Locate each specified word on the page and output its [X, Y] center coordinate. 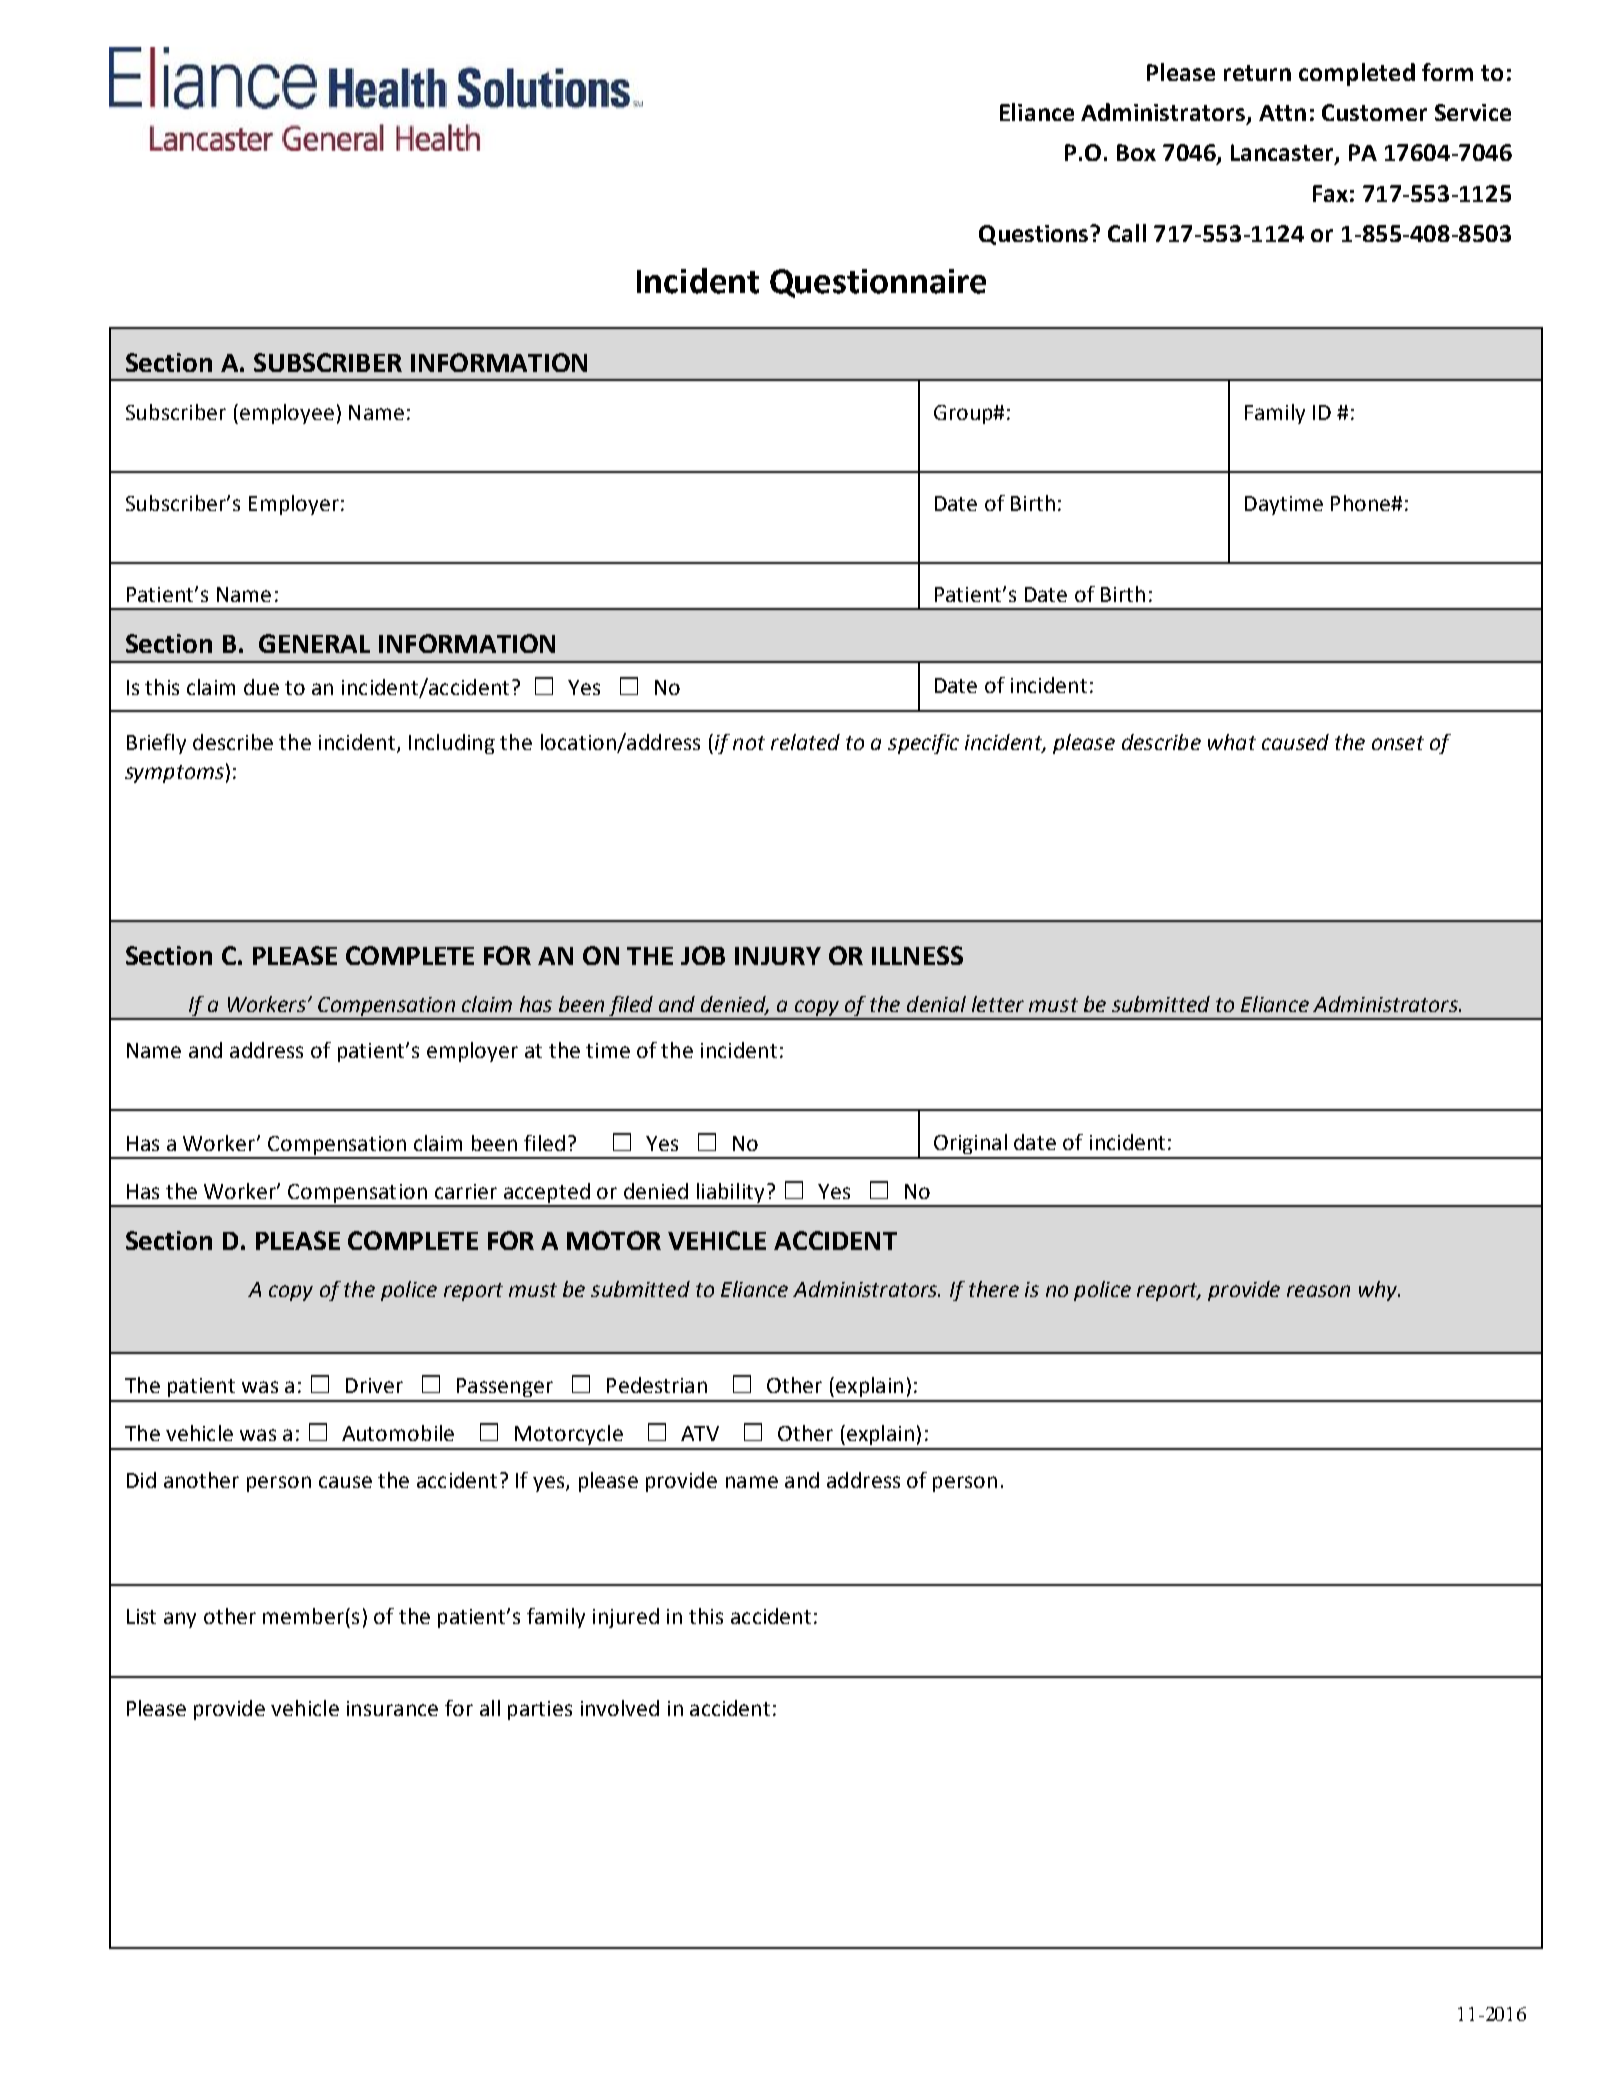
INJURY [778, 956]
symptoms [174, 774]
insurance [392, 1708]
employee [287, 414]
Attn [1282, 113]
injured [626, 1618]
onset [1398, 743]
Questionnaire [878, 283]
